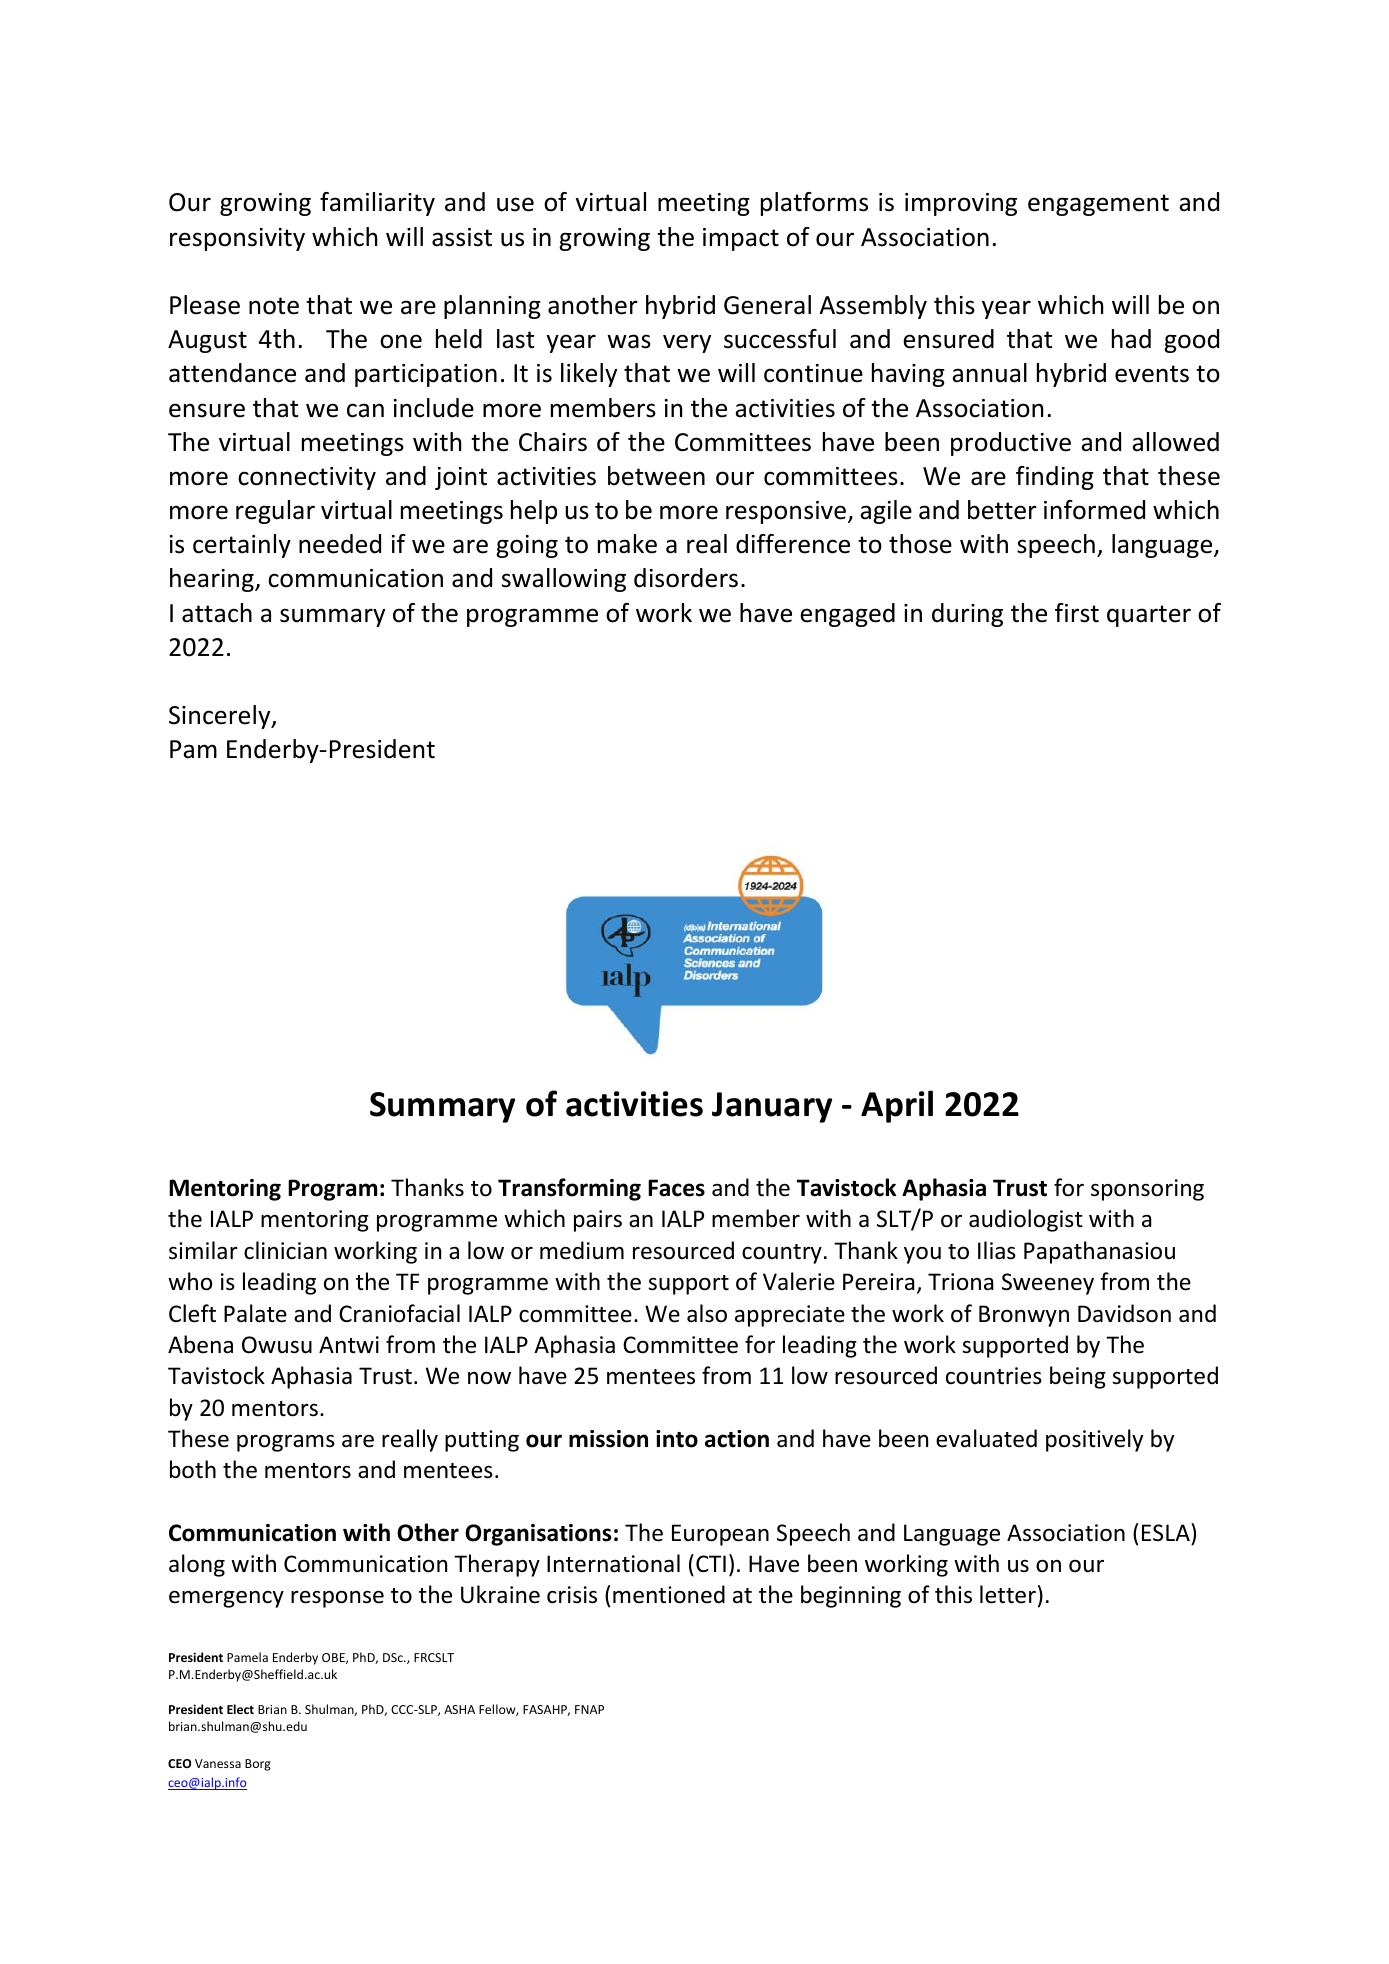  I want to click on better, so click(1002, 510).
